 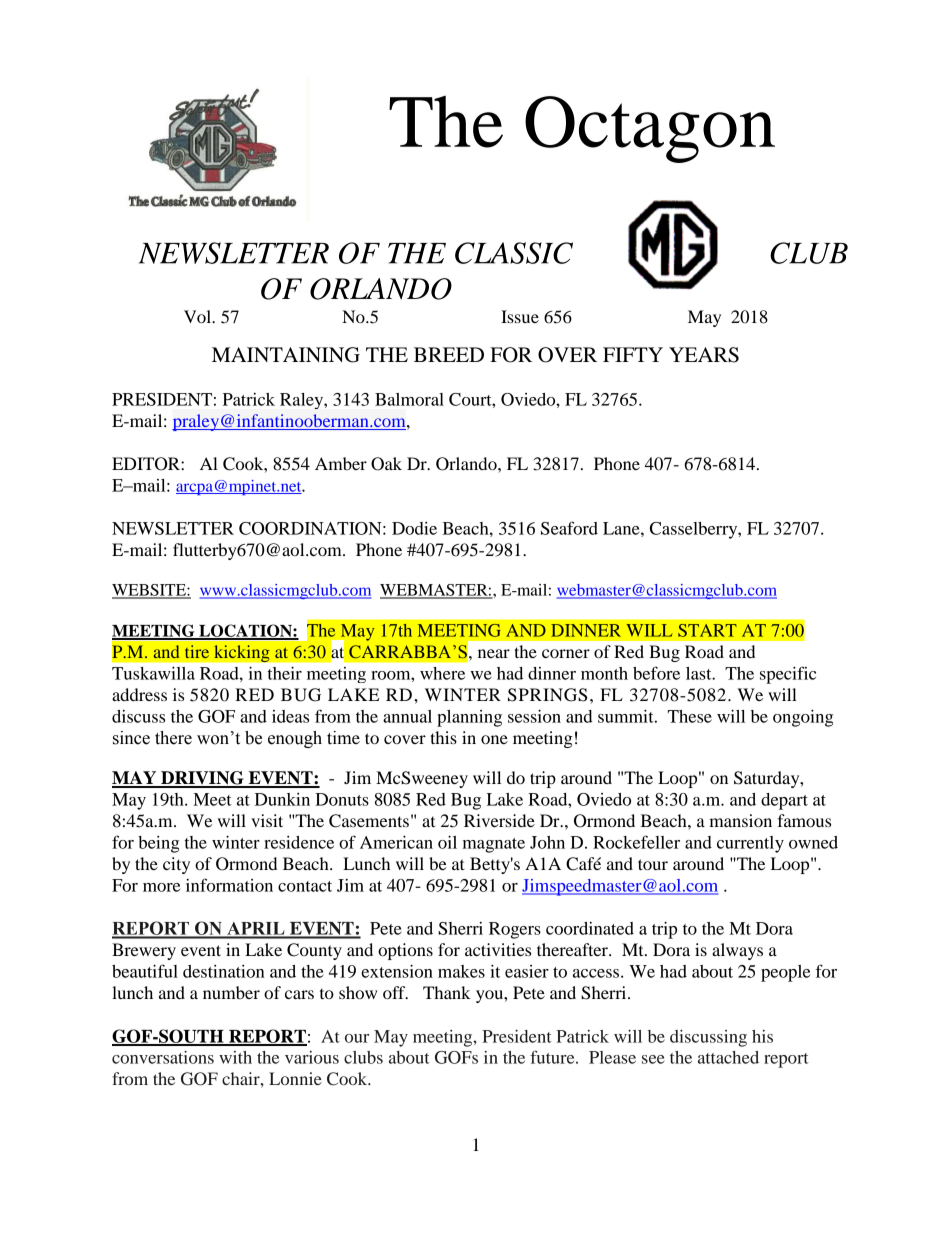 What do you see at coordinates (449, 354) in the page?
I see `BREED` at bounding box center [449, 354].
